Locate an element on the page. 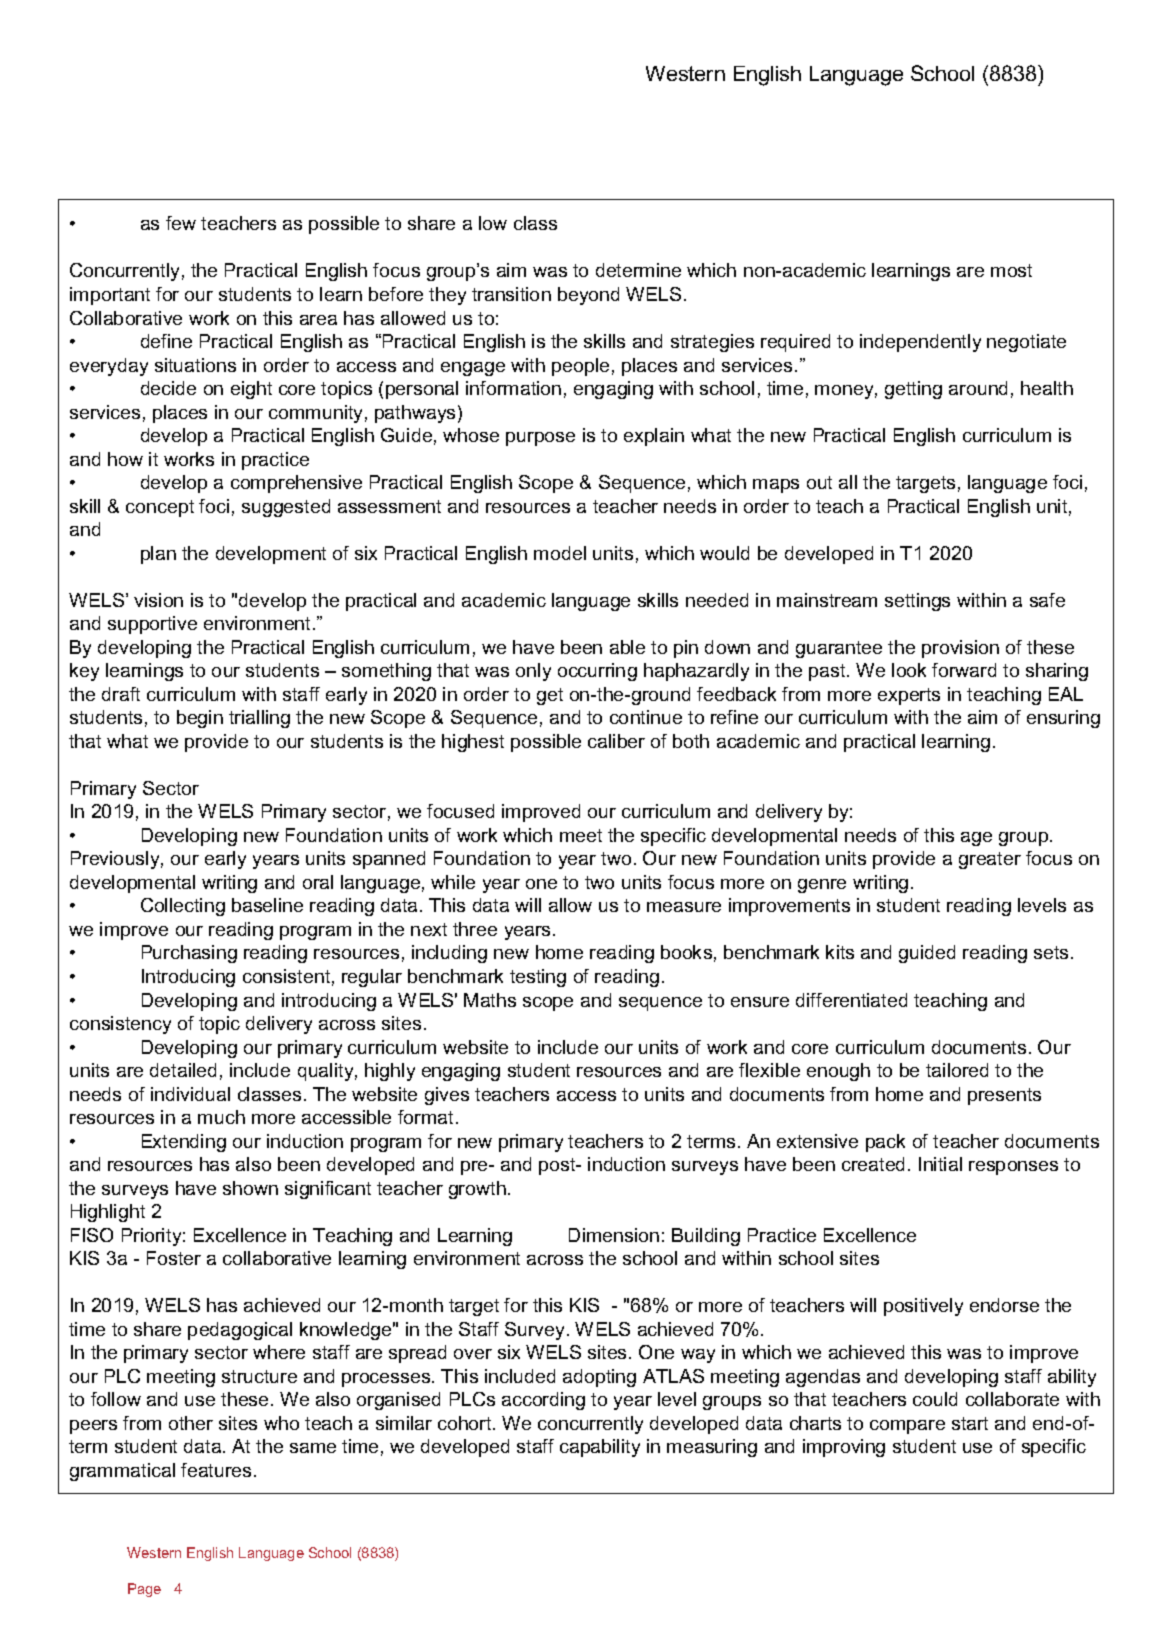  testing is located at coordinates (538, 978).
